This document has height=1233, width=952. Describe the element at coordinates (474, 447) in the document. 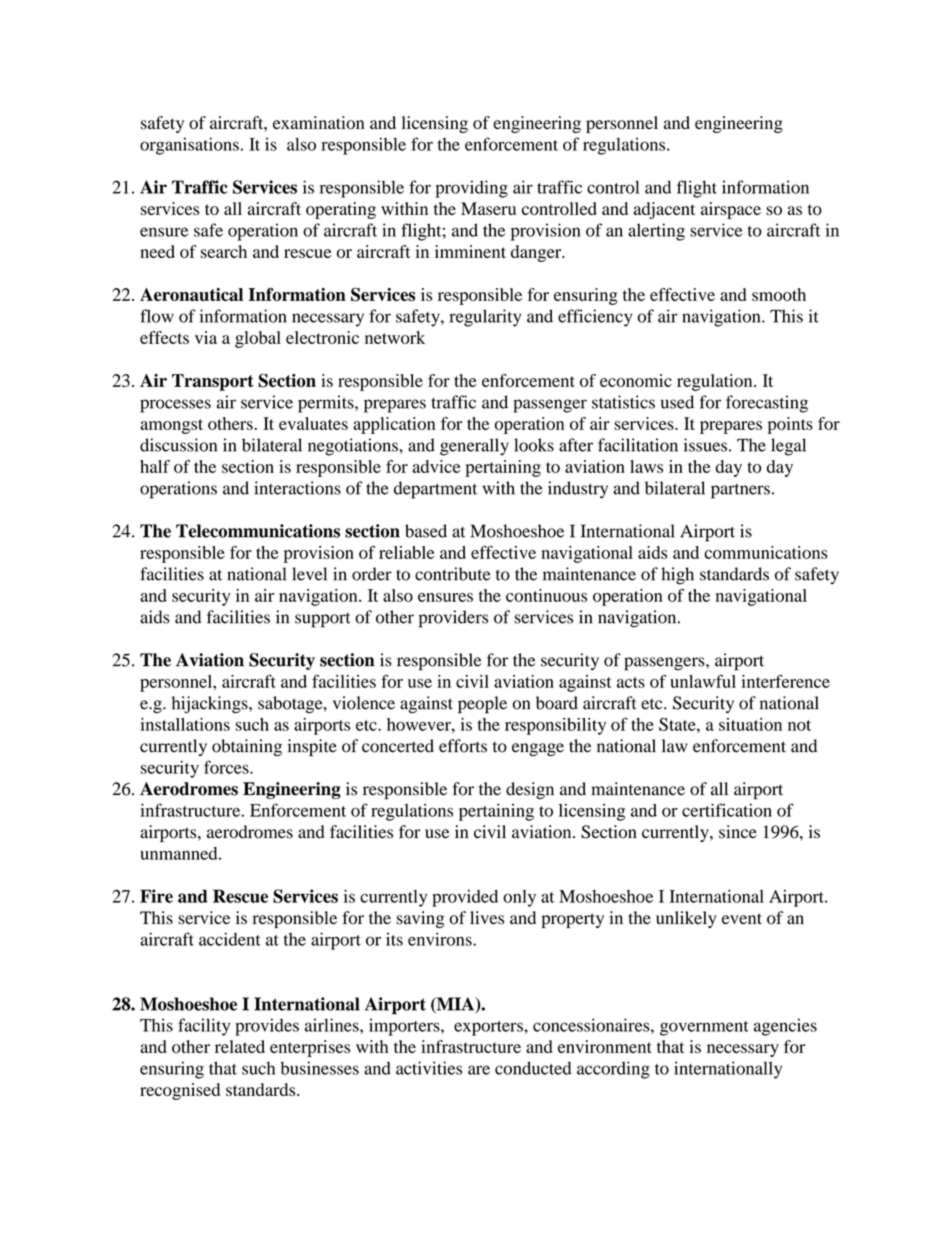

I see `generally` at that location.
